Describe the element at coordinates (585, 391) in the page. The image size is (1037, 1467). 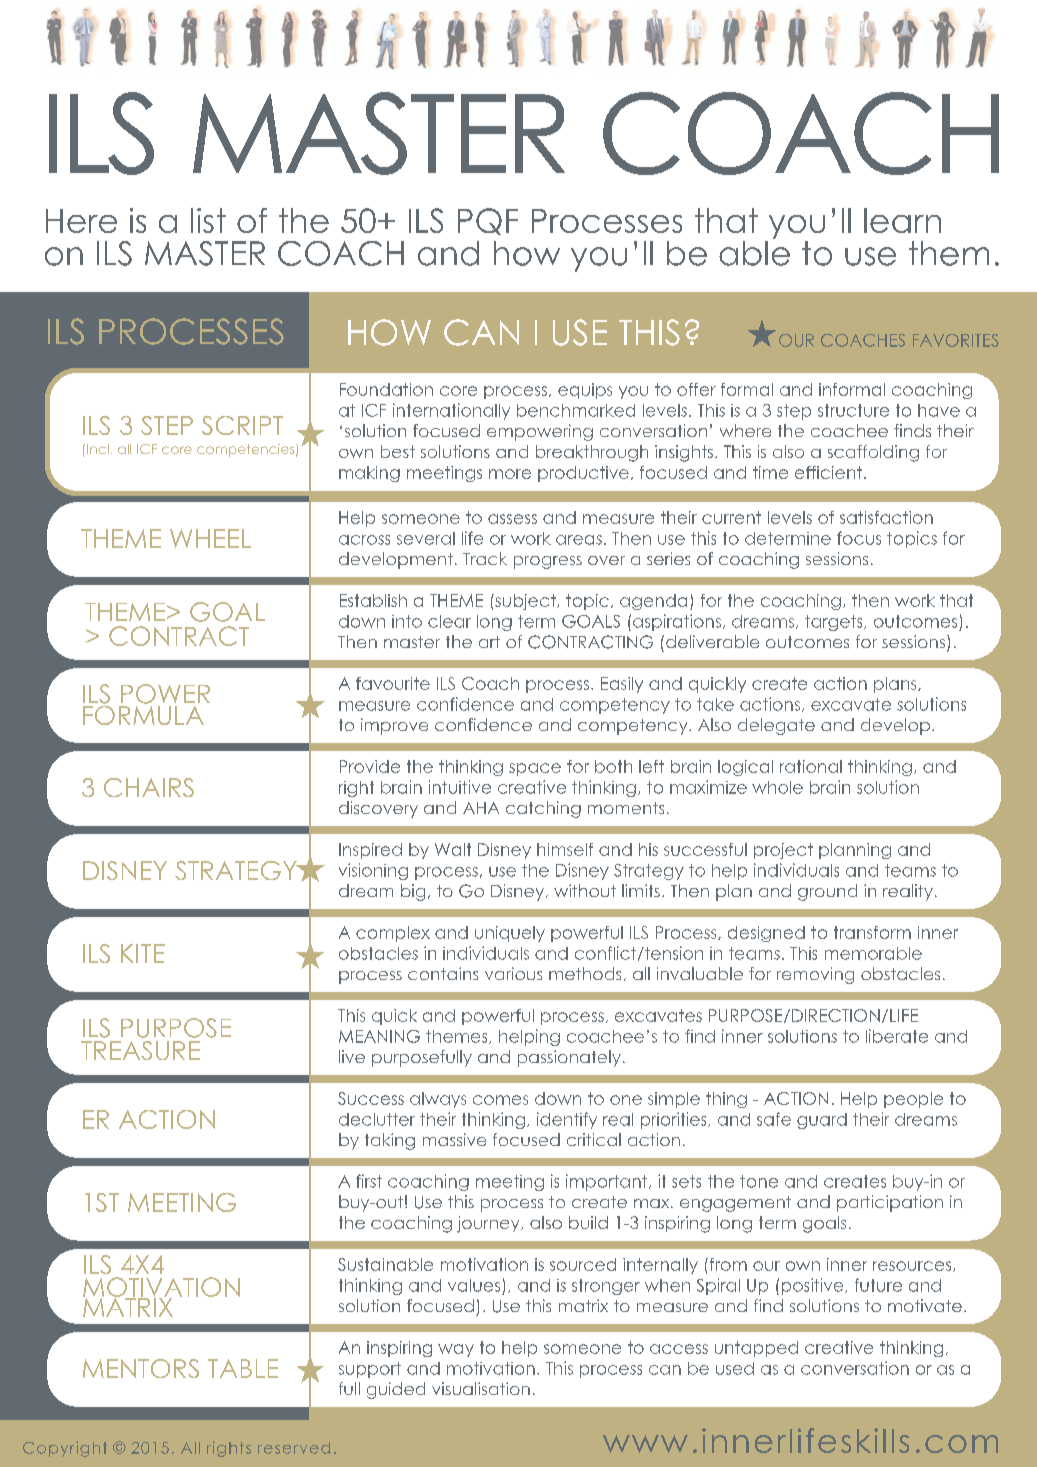
I see `equips` at that location.
